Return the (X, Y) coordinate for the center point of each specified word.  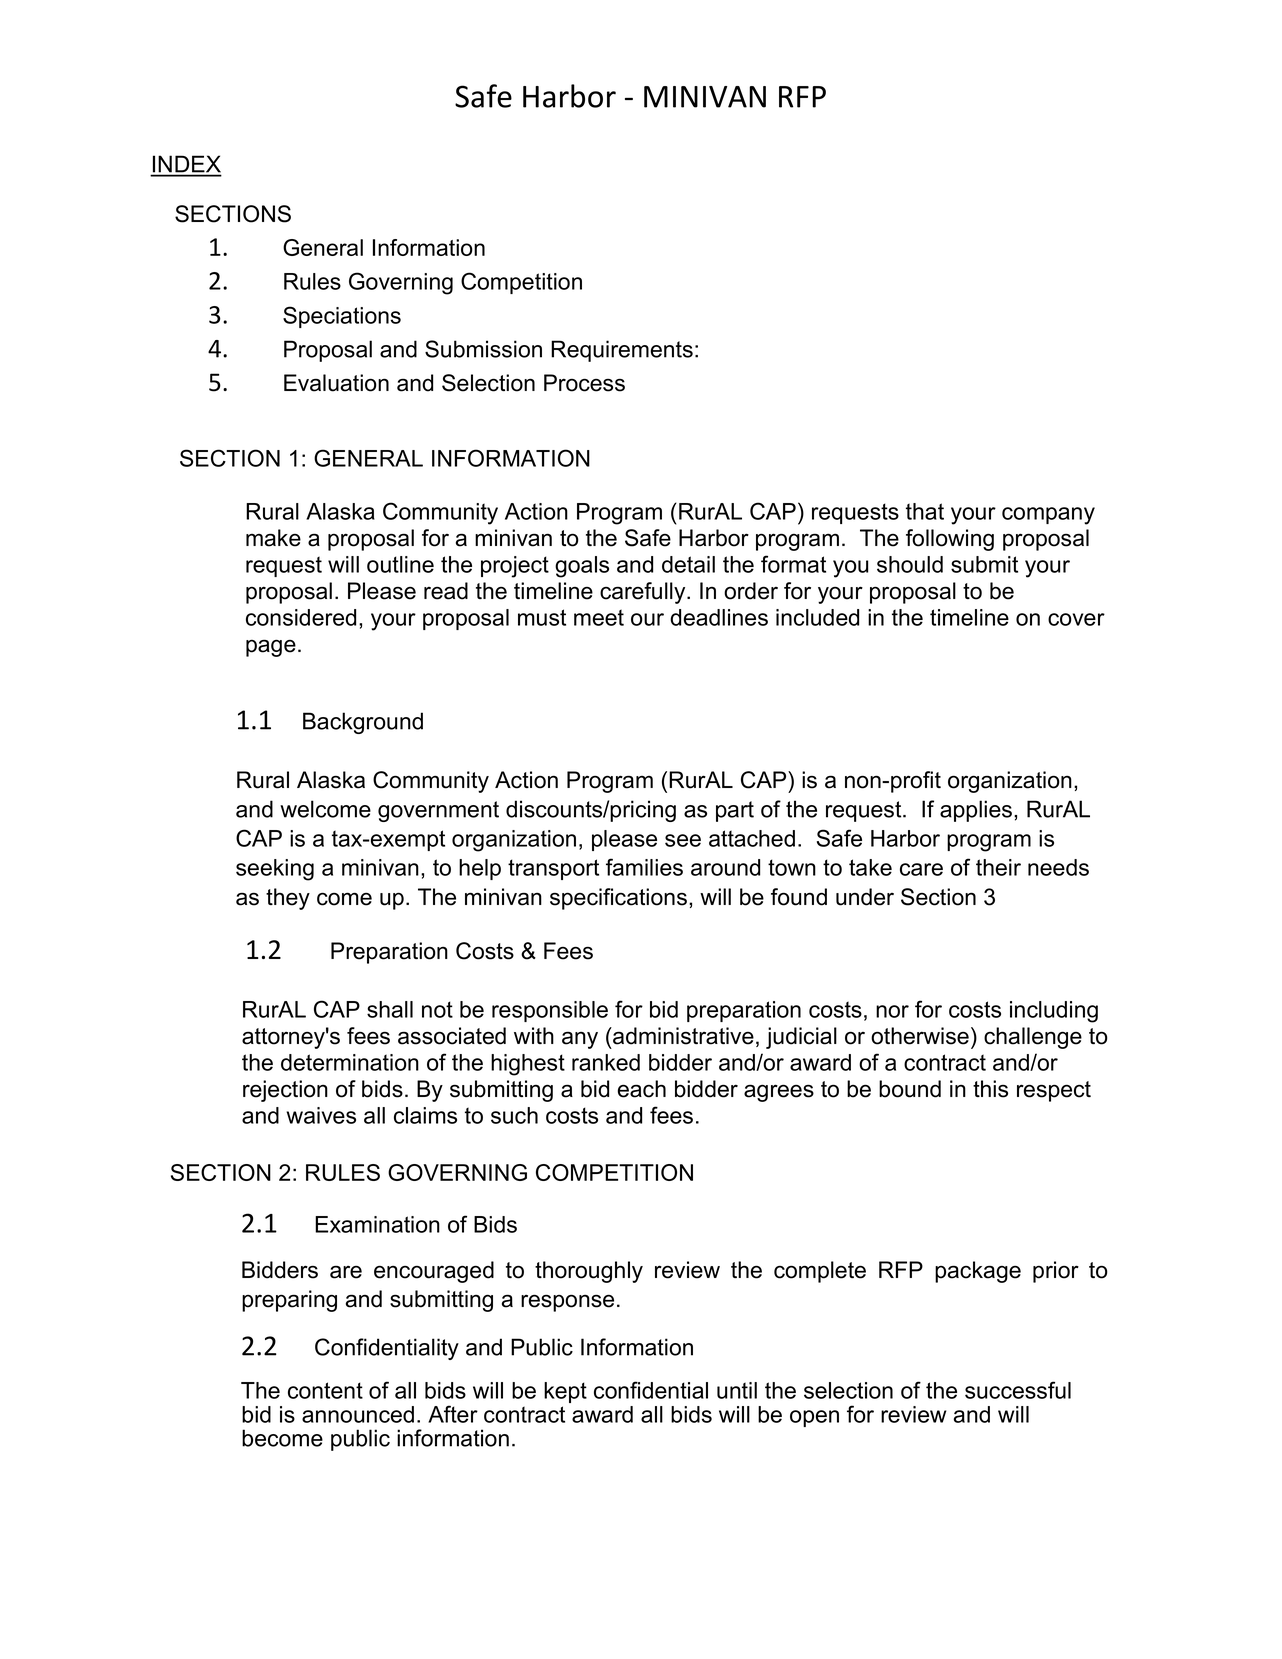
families (644, 867)
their (998, 867)
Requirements (622, 351)
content (325, 1390)
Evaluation (336, 383)
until (737, 1390)
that (925, 511)
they (288, 899)
